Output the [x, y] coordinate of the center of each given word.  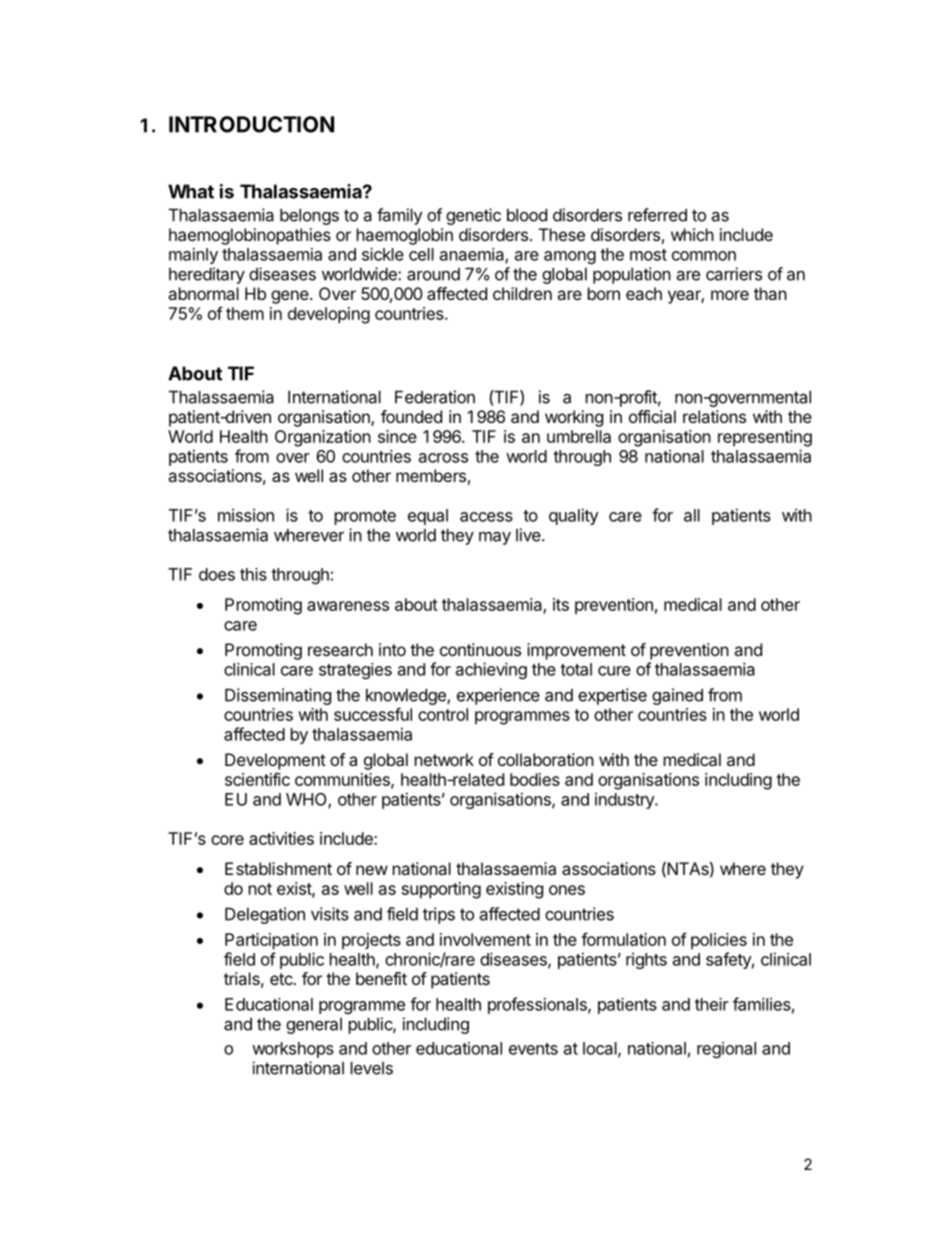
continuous [480, 649]
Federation [435, 397]
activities [281, 838]
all [692, 515]
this [253, 574]
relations [714, 416]
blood [527, 215]
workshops [293, 1050]
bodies [535, 779]
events [533, 1049]
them [245, 313]
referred [657, 215]
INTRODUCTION [251, 124]
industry [625, 801]
